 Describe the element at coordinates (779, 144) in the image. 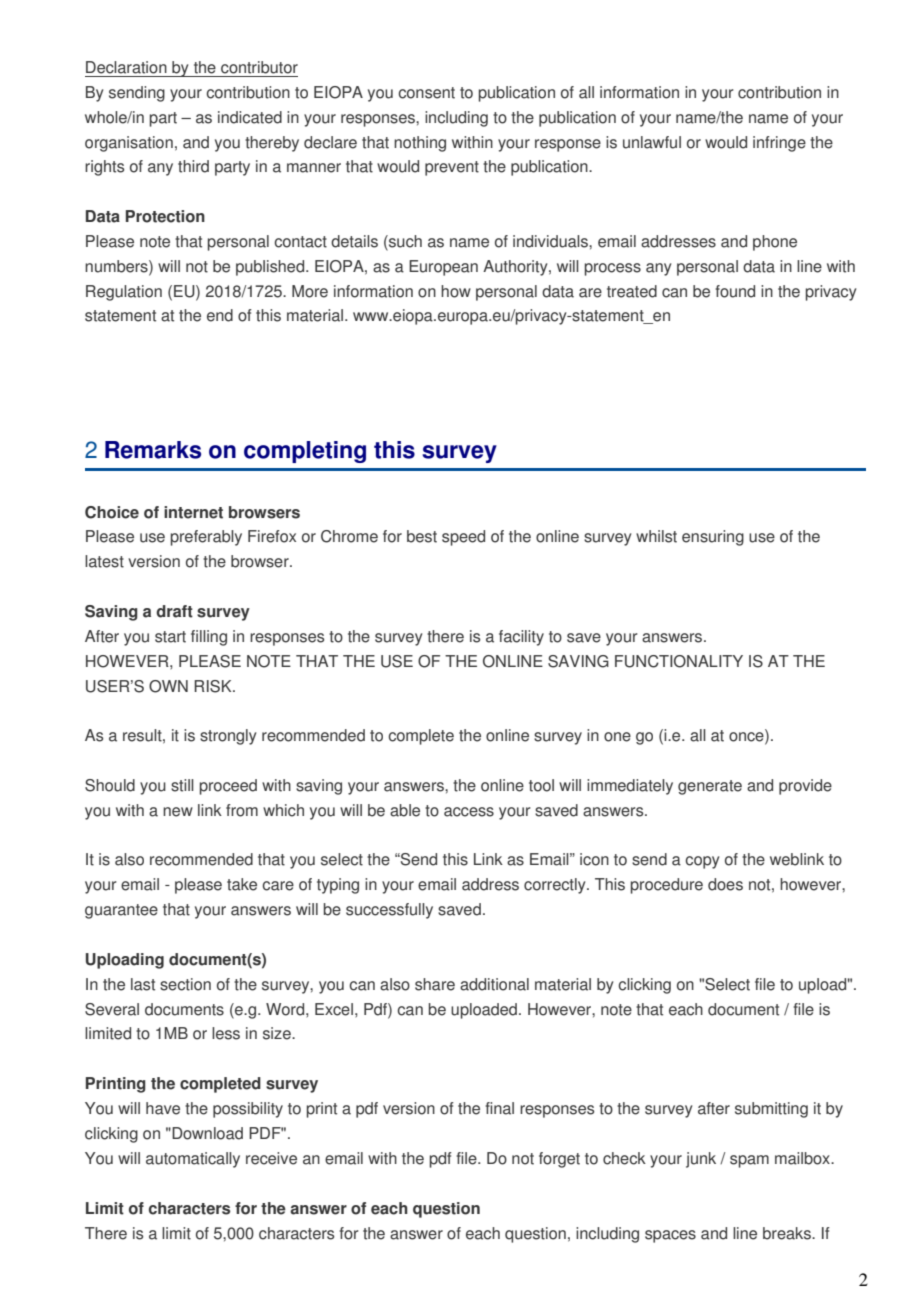

I see `infringe` at that location.
